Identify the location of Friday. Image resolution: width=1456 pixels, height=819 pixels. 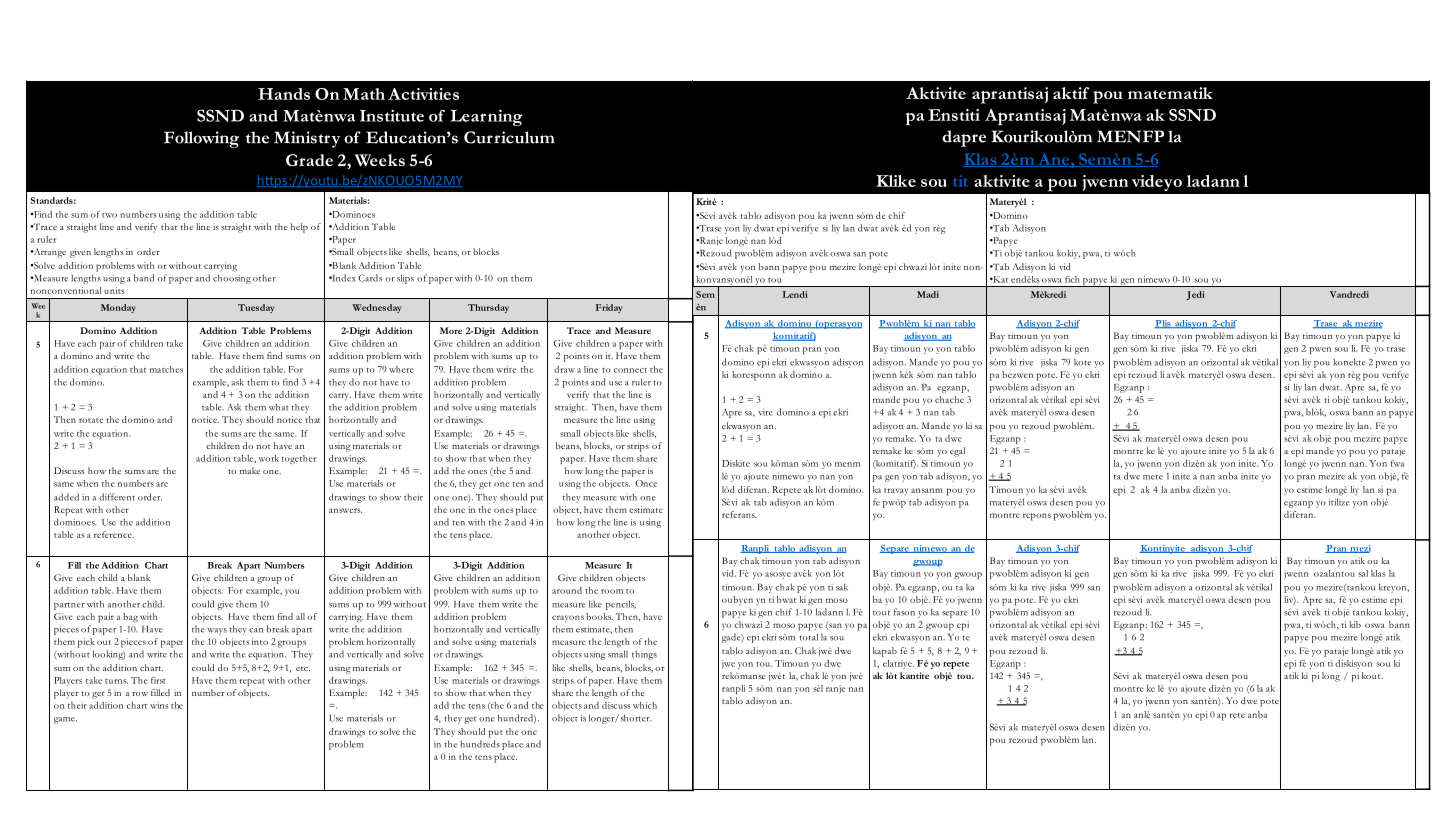
(609, 308).
